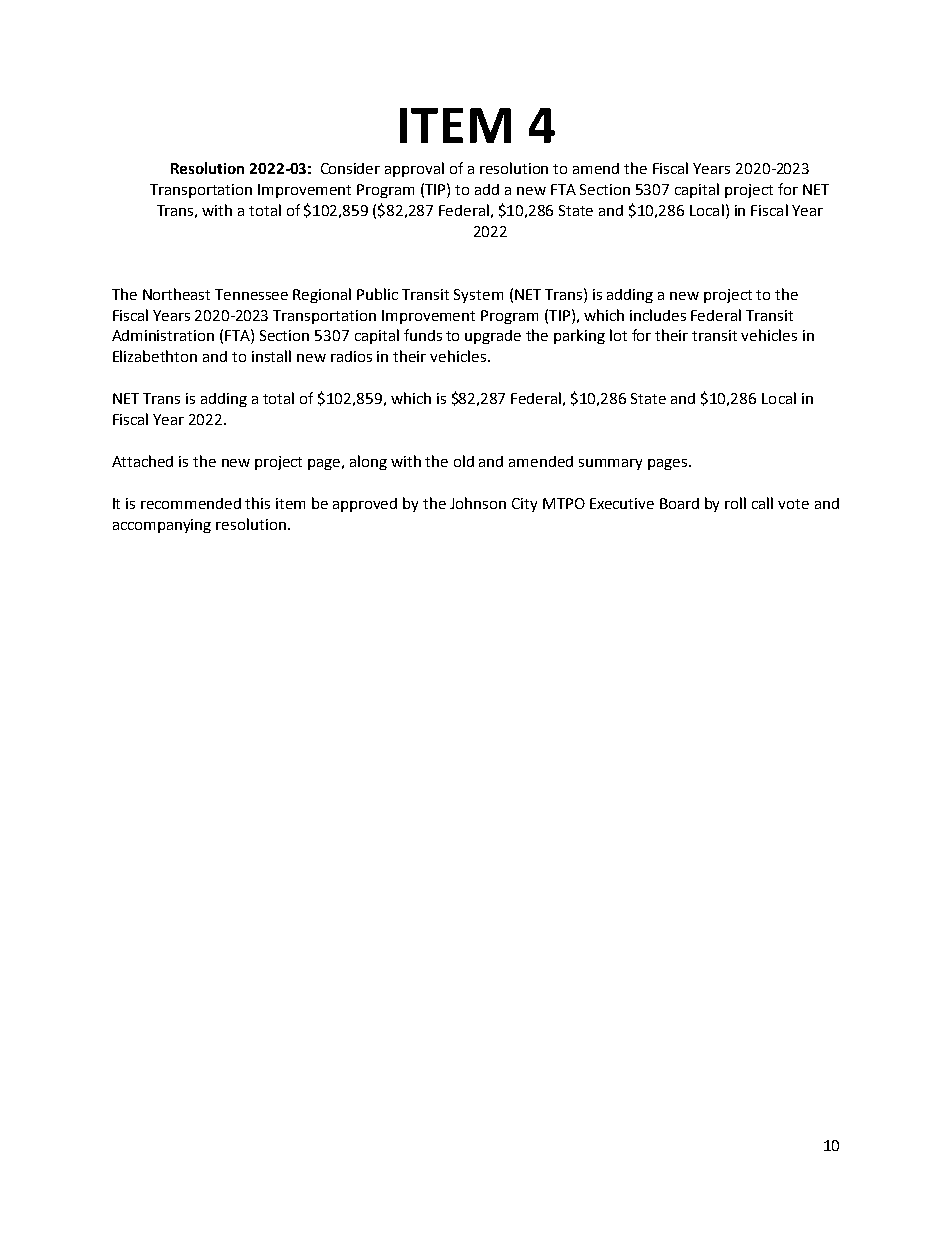 The width and height of the image is (952, 1233). I want to click on approval, so click(414, 169).
